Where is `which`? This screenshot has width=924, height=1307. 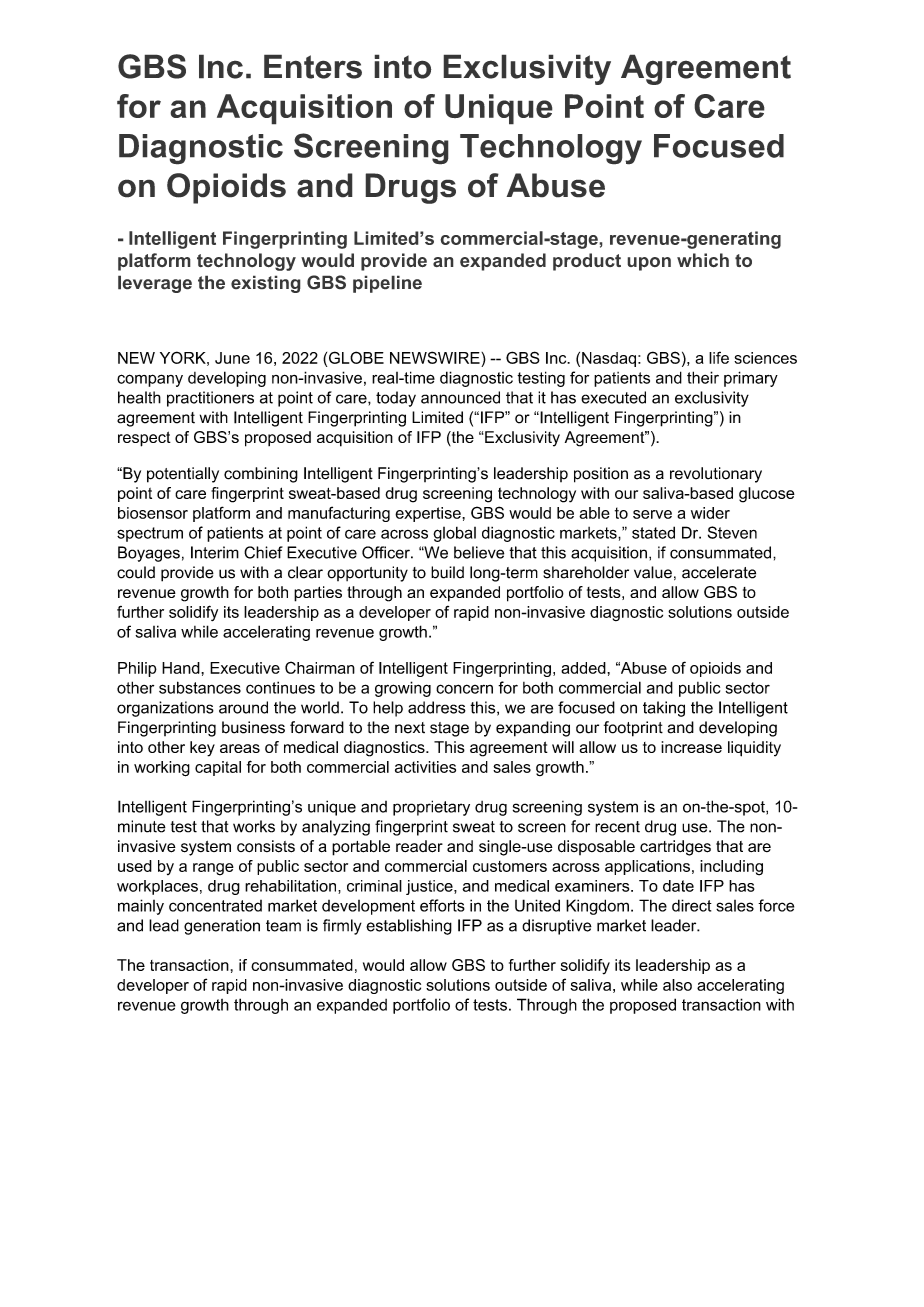 which is located at coordinates (703, 260).
